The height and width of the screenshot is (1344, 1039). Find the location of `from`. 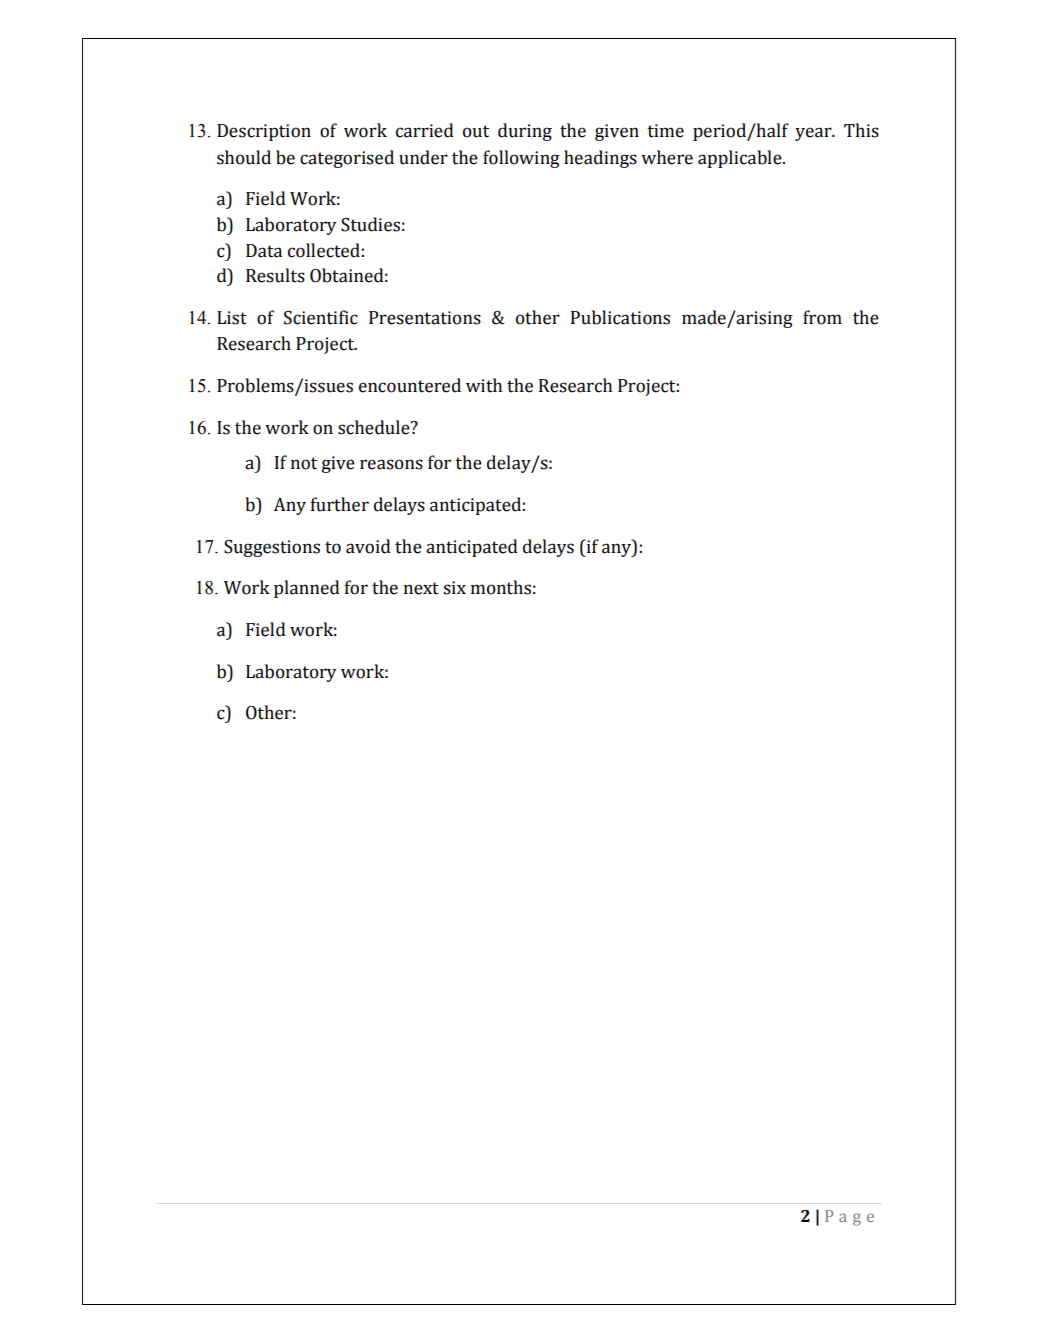

from is located at coordinates (822, 317).
